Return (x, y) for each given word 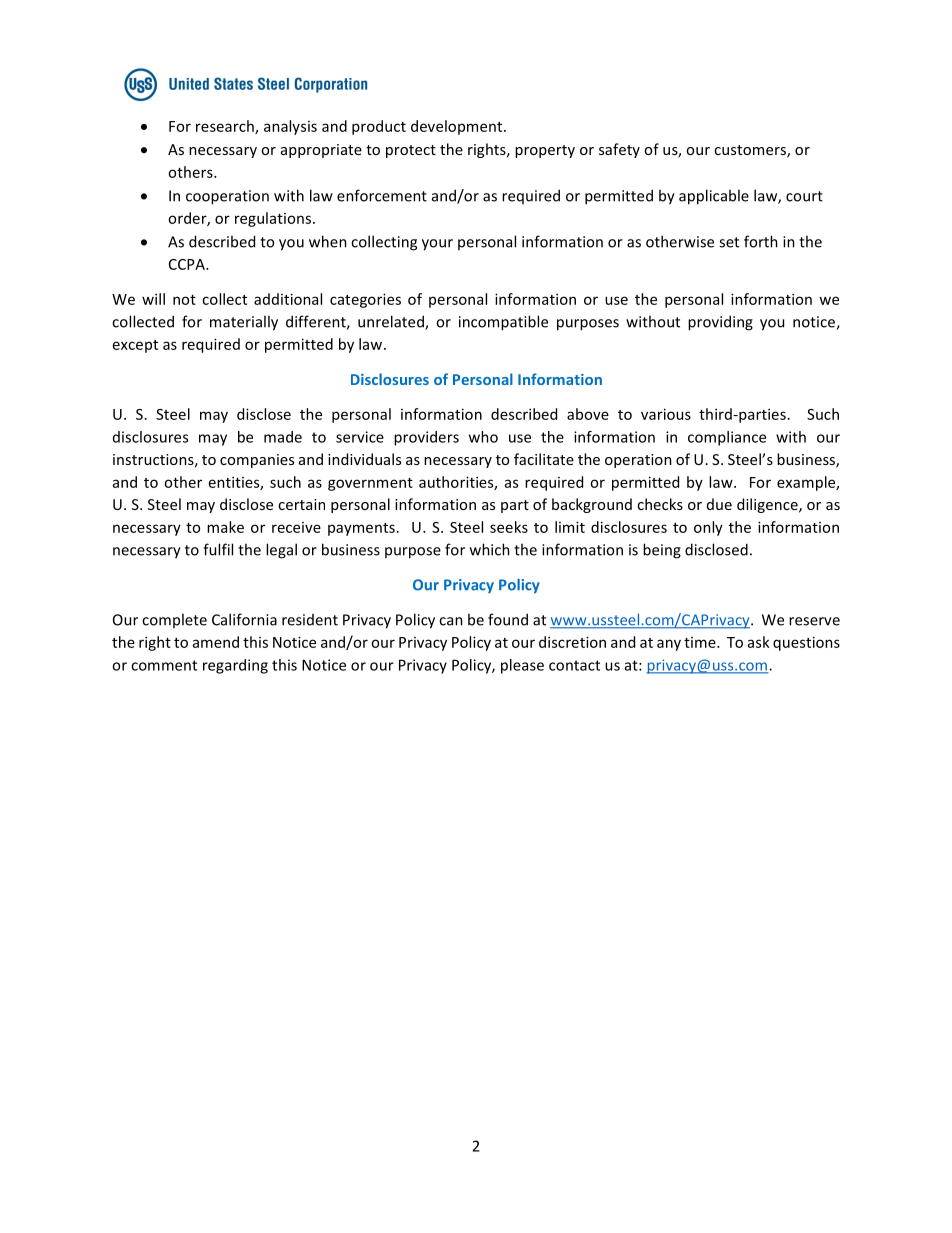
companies (257, 461)
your (437, 245)
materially (244, 323)
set (729, 242)
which (490, 549)
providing (720, 323)
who (483, 437)
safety (619, 150)
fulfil (218, 549)
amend (216, 642)
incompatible (503, 323)
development (458, 127)
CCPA (188, 264)
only (708, 528)
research (226, 127)
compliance (727, 438)
